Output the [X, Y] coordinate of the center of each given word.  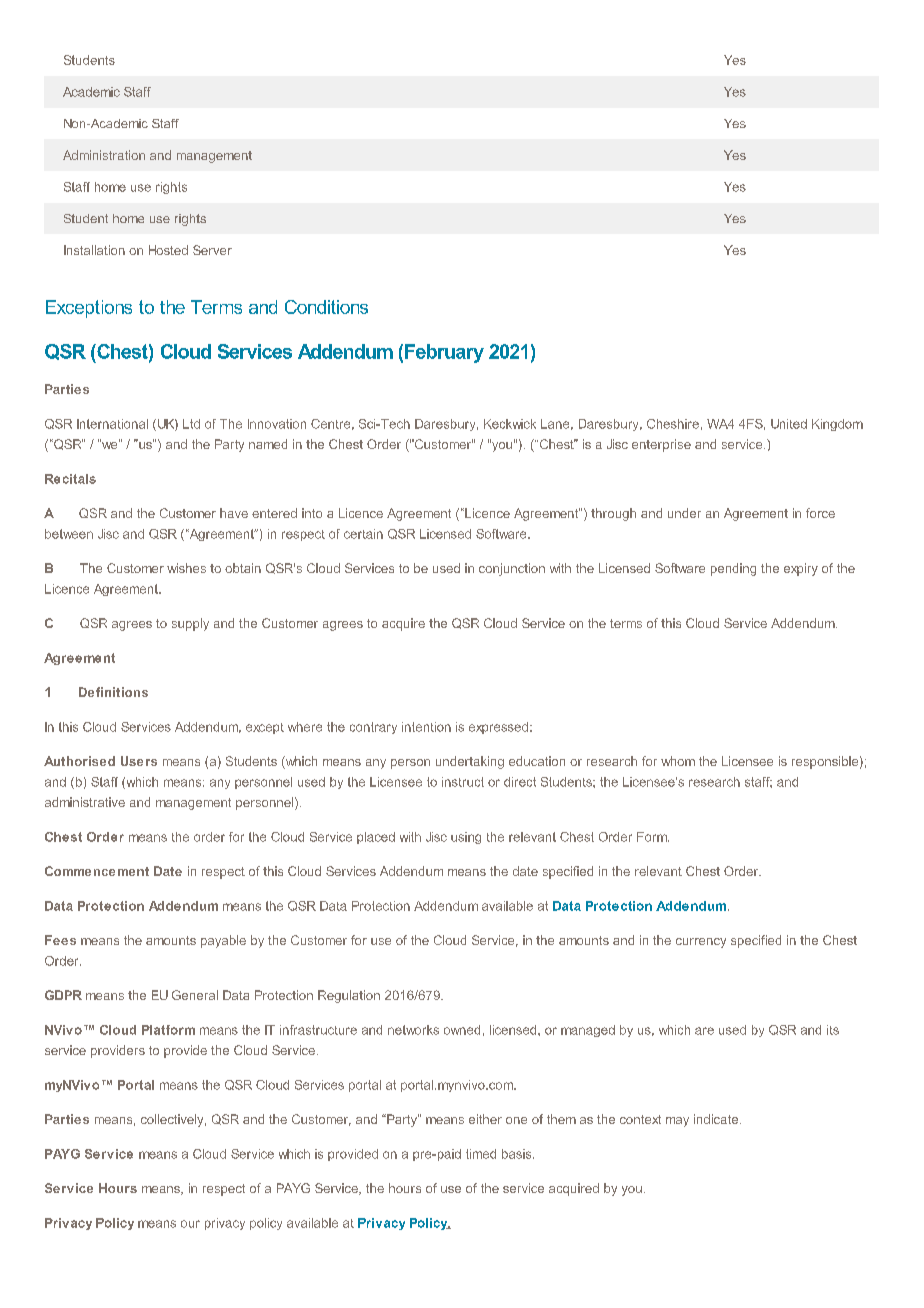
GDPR [63, 995]
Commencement [97, 871]
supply [190, 624]
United [789, 424]
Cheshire [673, 424]
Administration [104, 155]
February [444, 353]
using [466, 838]
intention [426, 727]
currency [701, 943]
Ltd [191, 424]
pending [733, 569]
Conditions [326, 307]
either [485, 1119]
